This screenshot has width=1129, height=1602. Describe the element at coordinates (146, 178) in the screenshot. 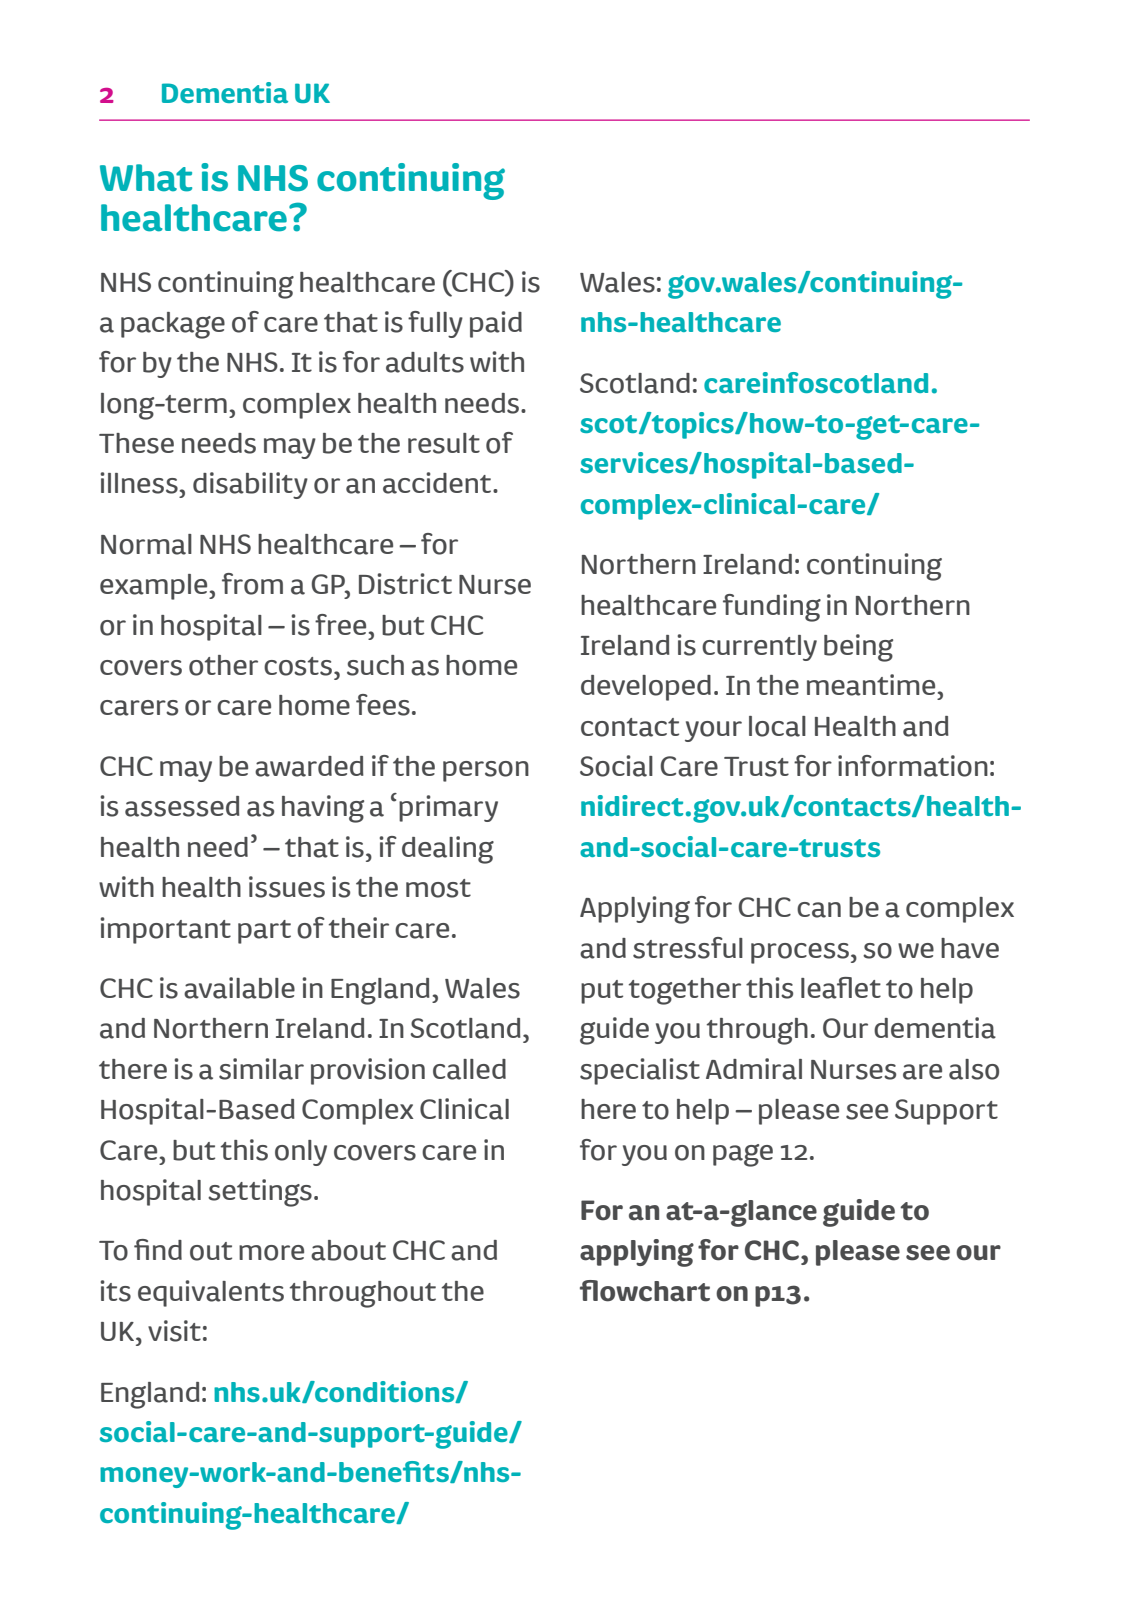

I see `What` at that location.
